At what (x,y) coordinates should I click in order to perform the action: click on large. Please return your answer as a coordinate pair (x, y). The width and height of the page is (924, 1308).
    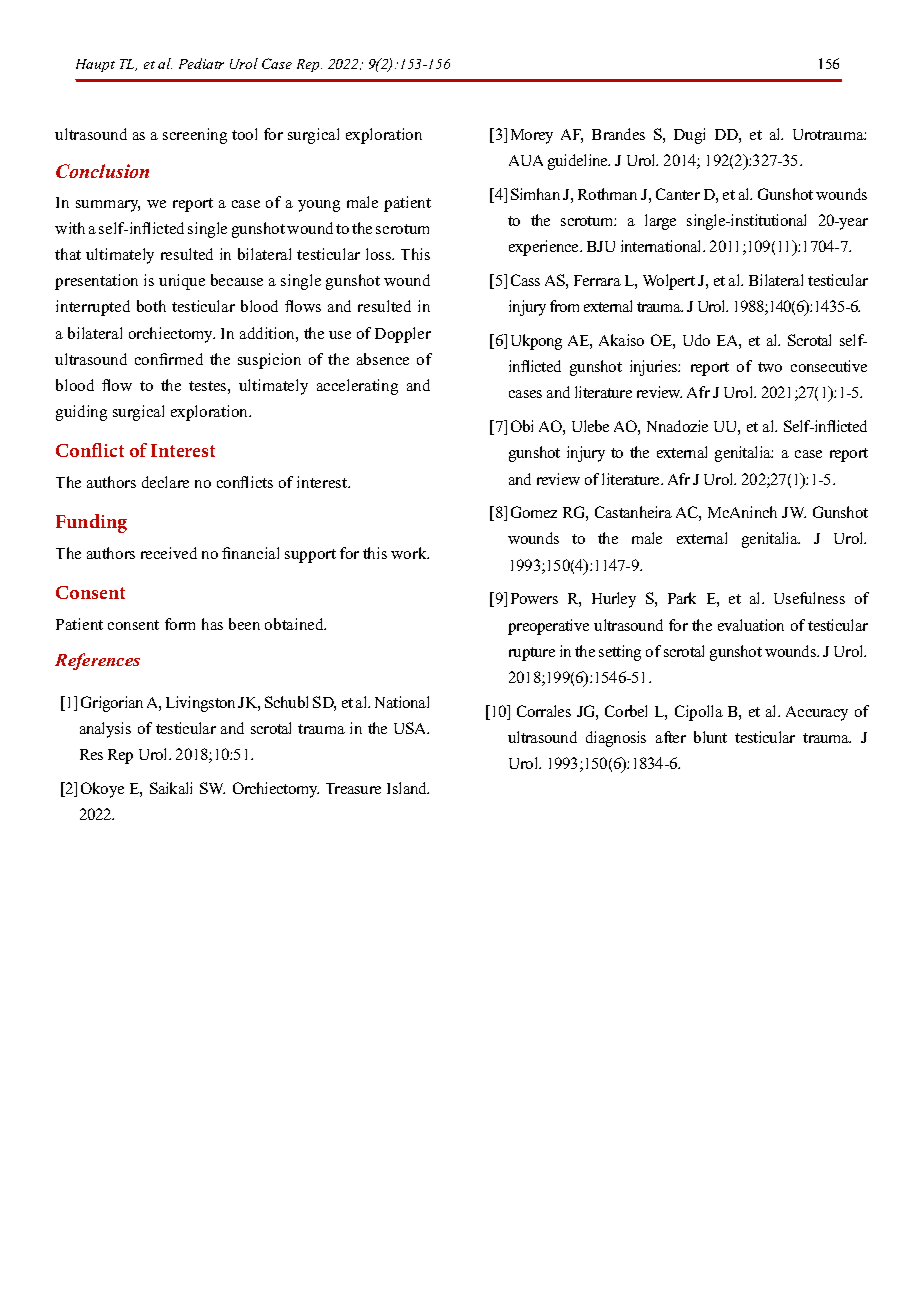
    Looking at the image, I should click on (660, 222).
